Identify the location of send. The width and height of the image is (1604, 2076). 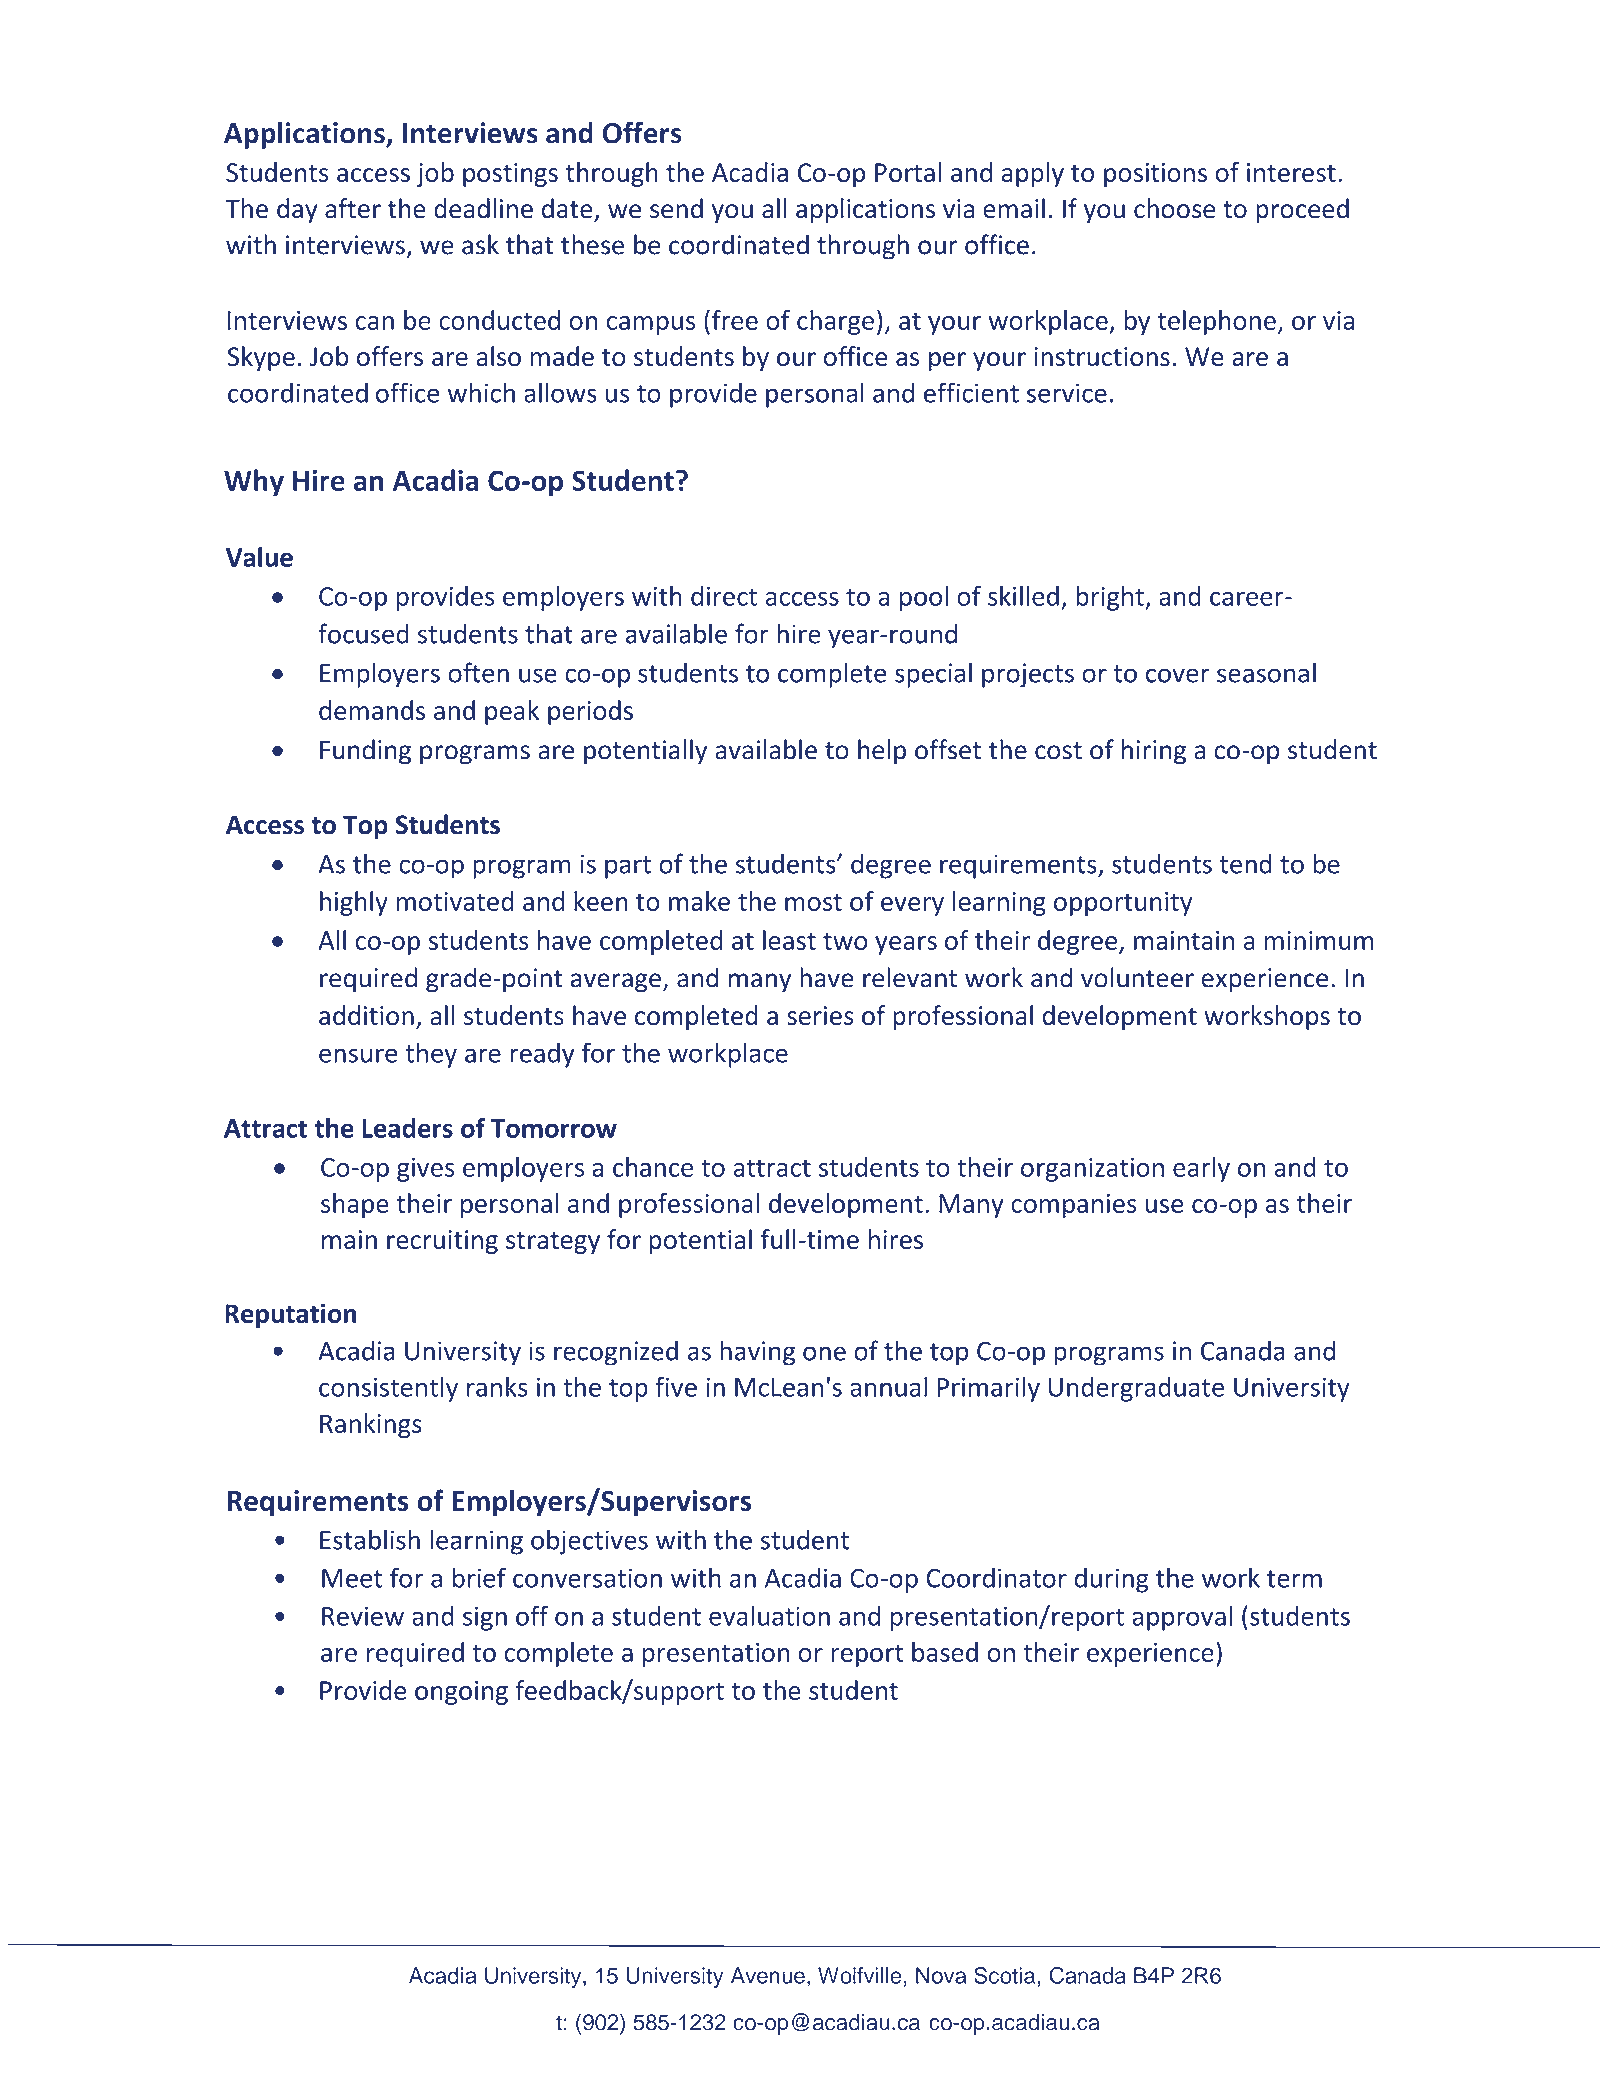
(676, 208).
